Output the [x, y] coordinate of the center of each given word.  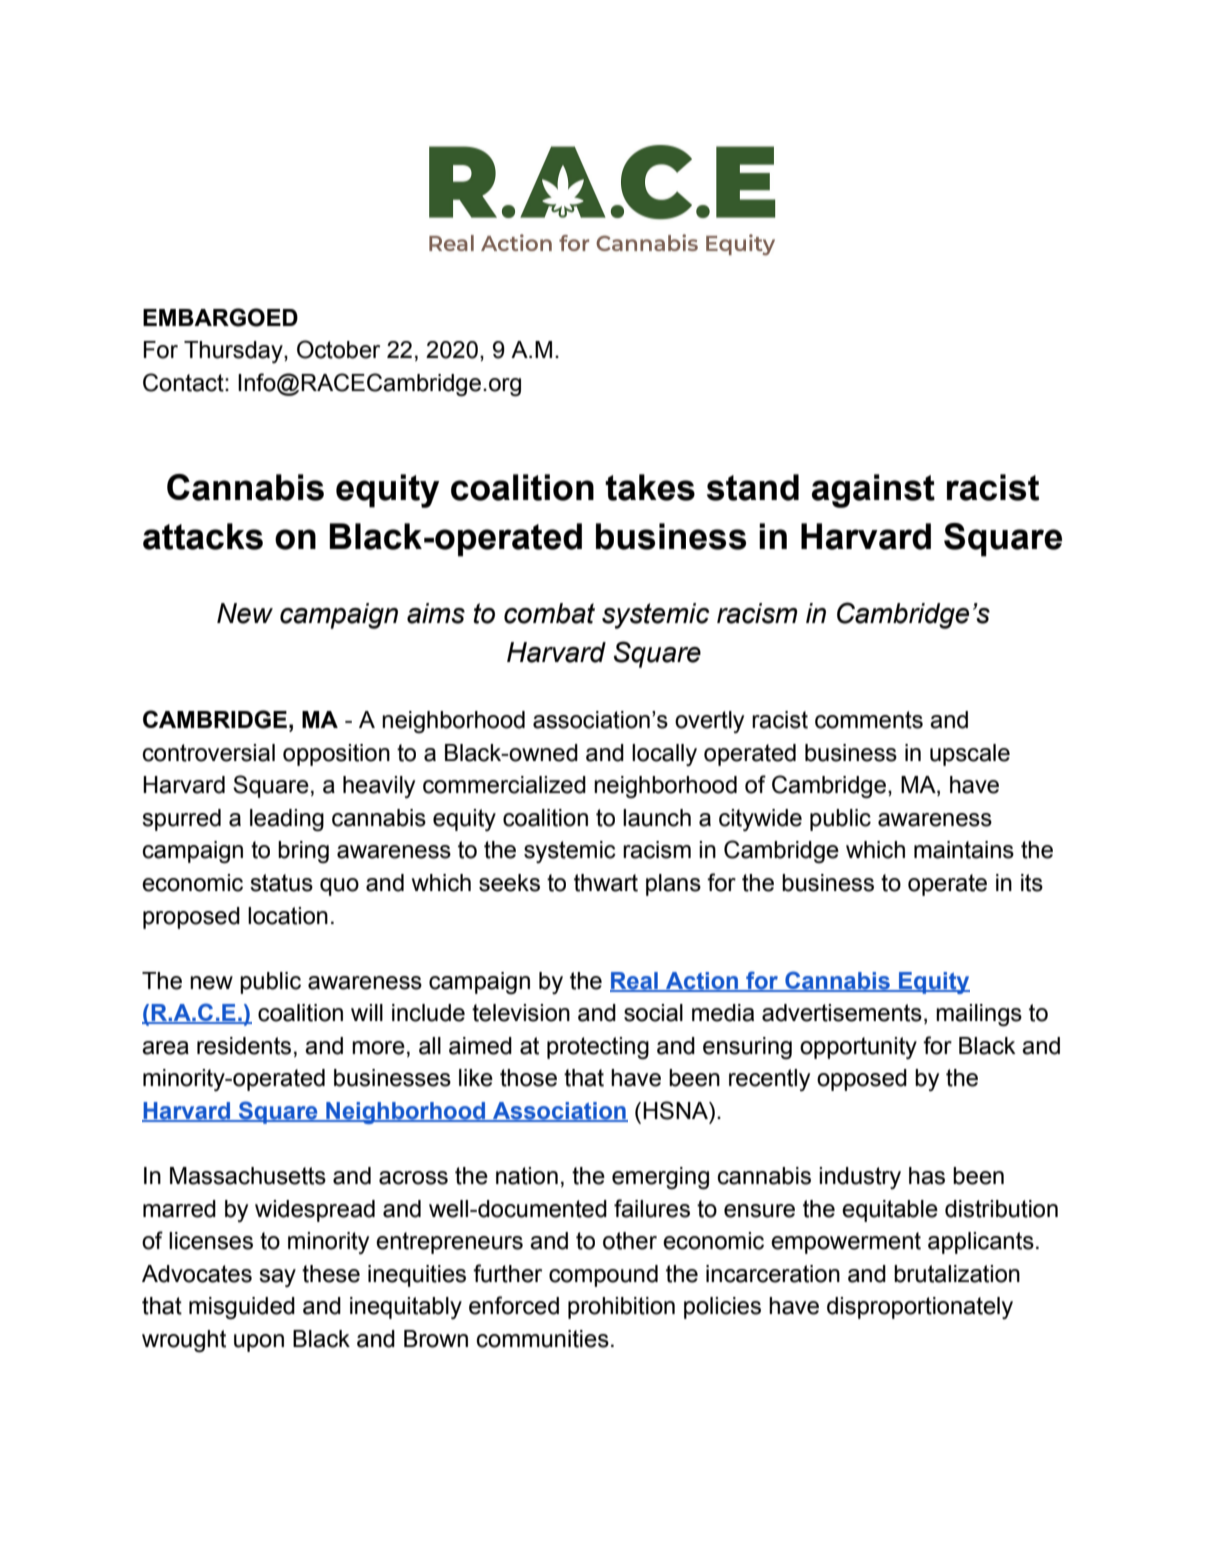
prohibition [621, 1308]
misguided [242, 1308]
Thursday [234, 352]
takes [650, 487]
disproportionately [920, 1308]
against [873, 491]
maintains [964, 850]
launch [657, 818]
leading [287, 820]
